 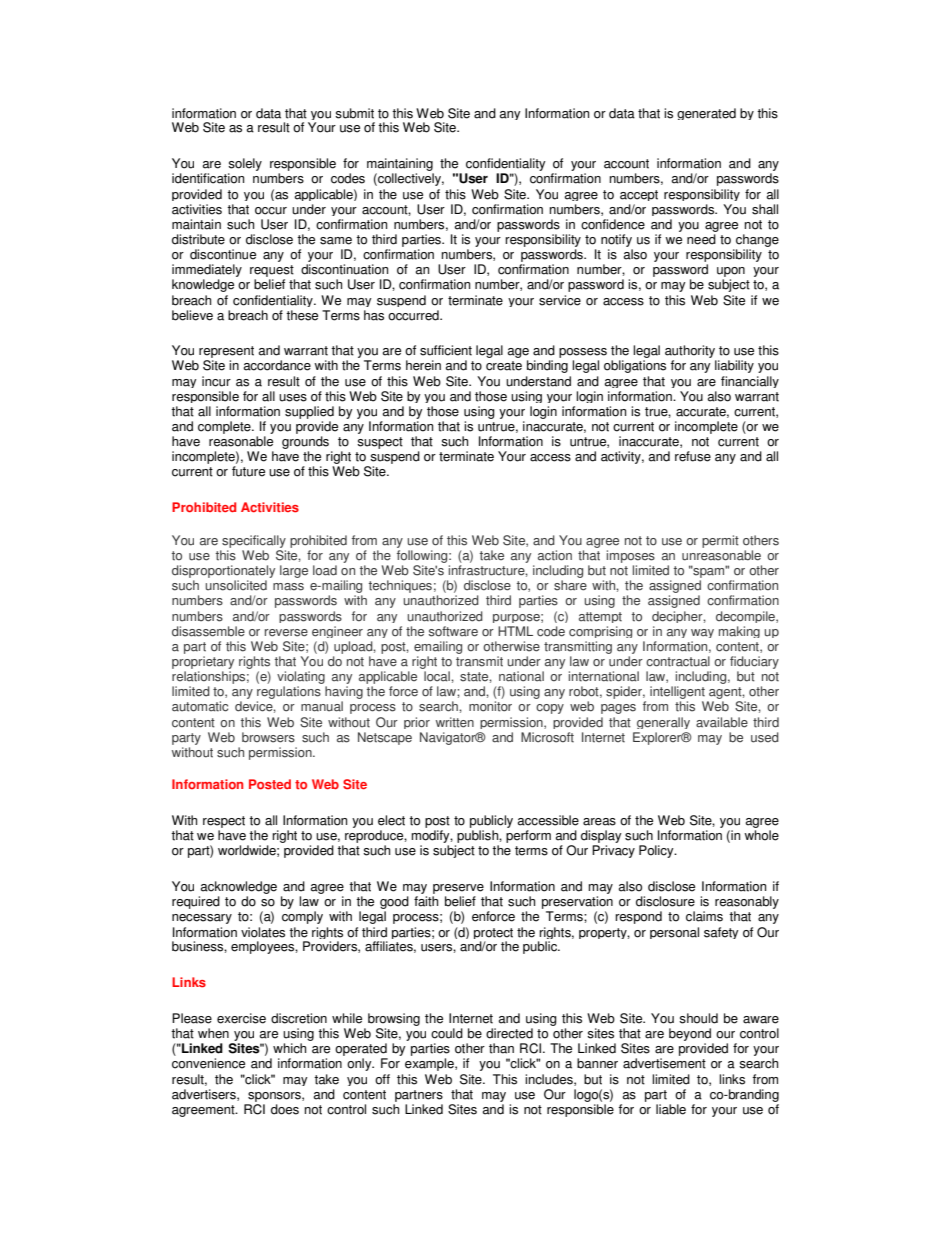 What do you see at coordinates (501, 1048) in the screenshot?
I see `than` at bounding box center [501, 1048].
